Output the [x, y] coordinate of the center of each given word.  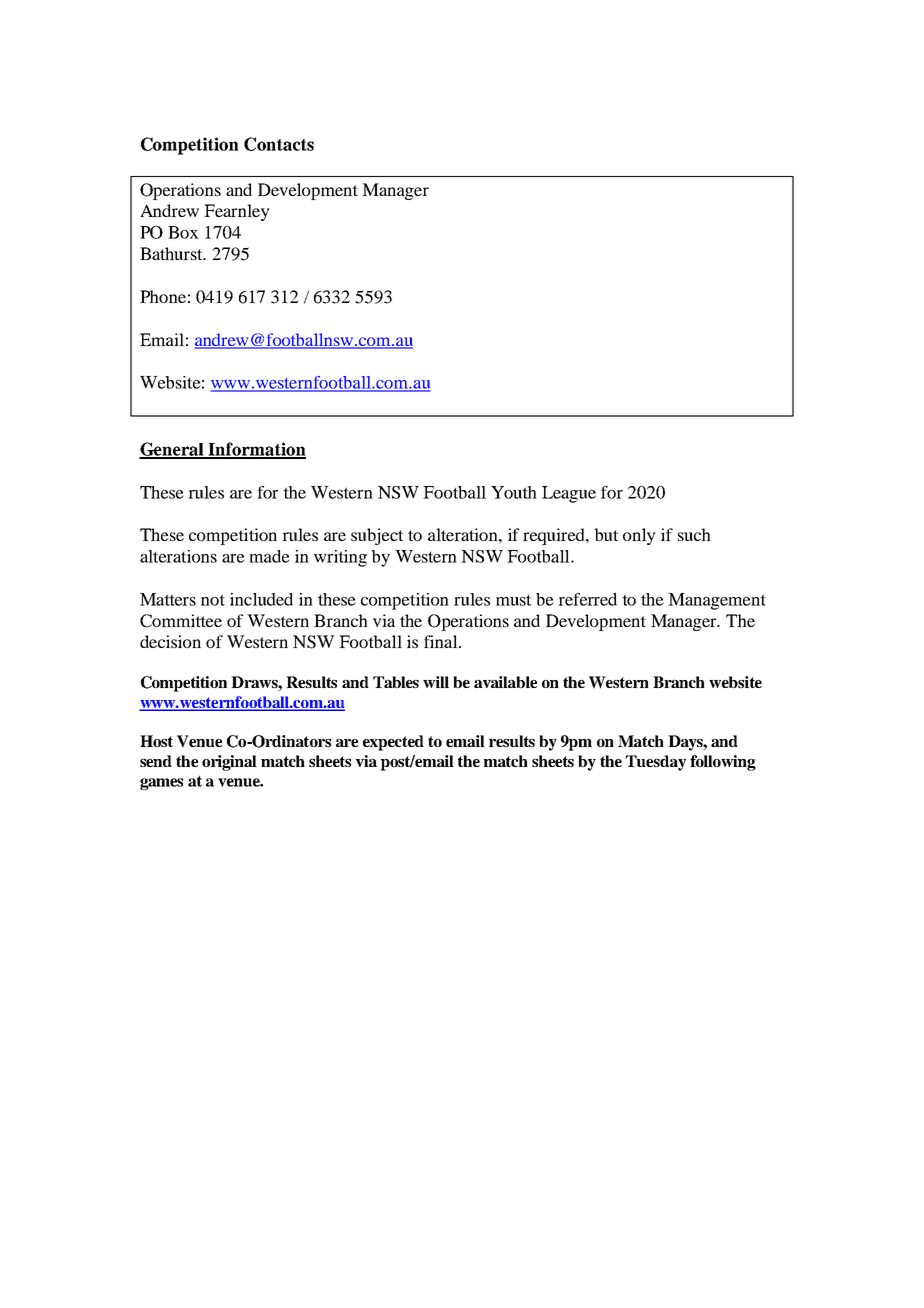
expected [393, 743]
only [639, 536]
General [172, 450]
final [442, 641]
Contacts [279, 144]
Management [717, 601]
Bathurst [172, 253]
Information [256, 450]
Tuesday [656, 763]
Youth [514, 492]
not [213, 600]
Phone [163, 296]
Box [183, 232]
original [229, 763]
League [569, 494]
